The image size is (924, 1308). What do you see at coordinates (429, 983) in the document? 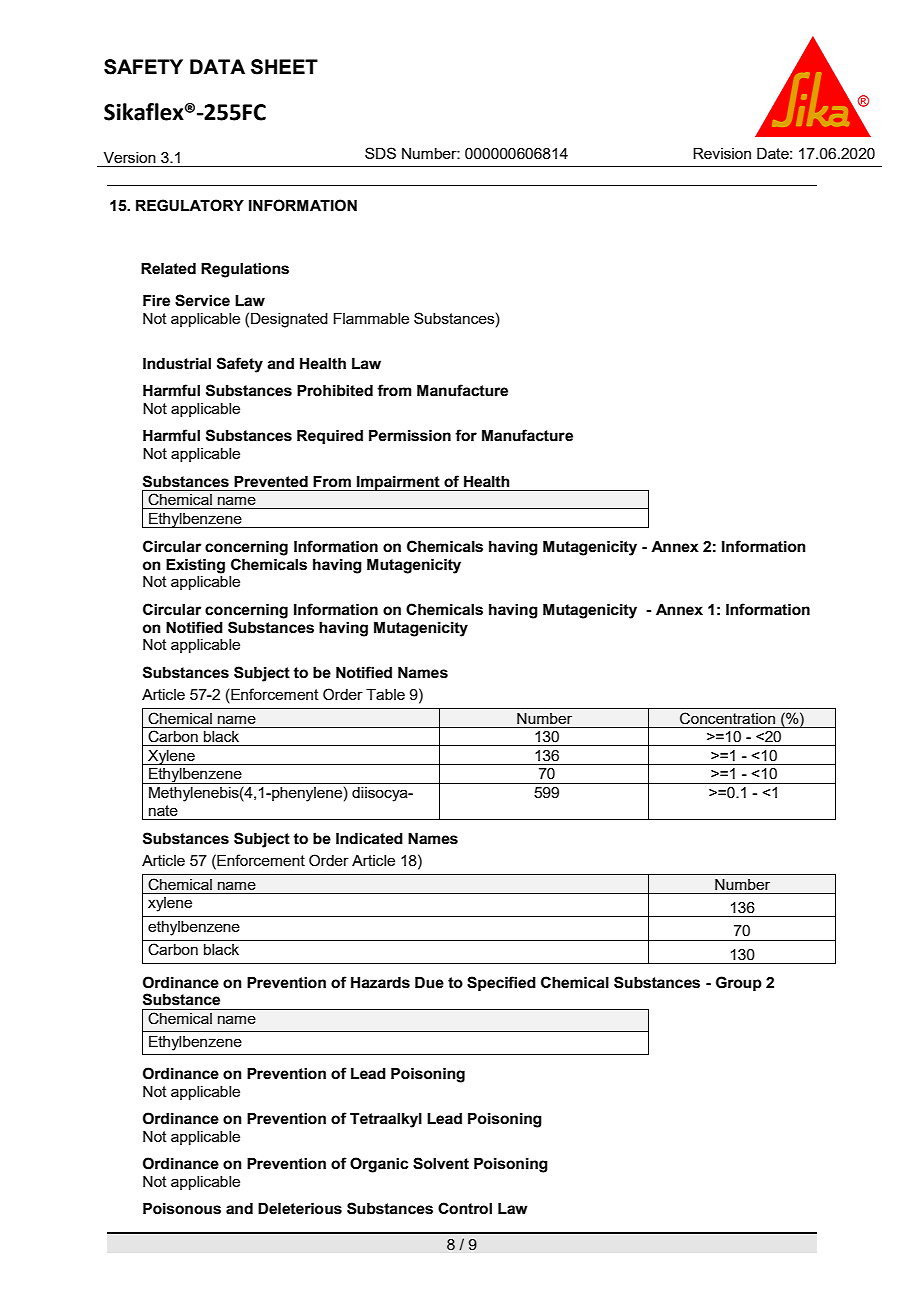
I see `Due` at bounding box center [429, 983].
